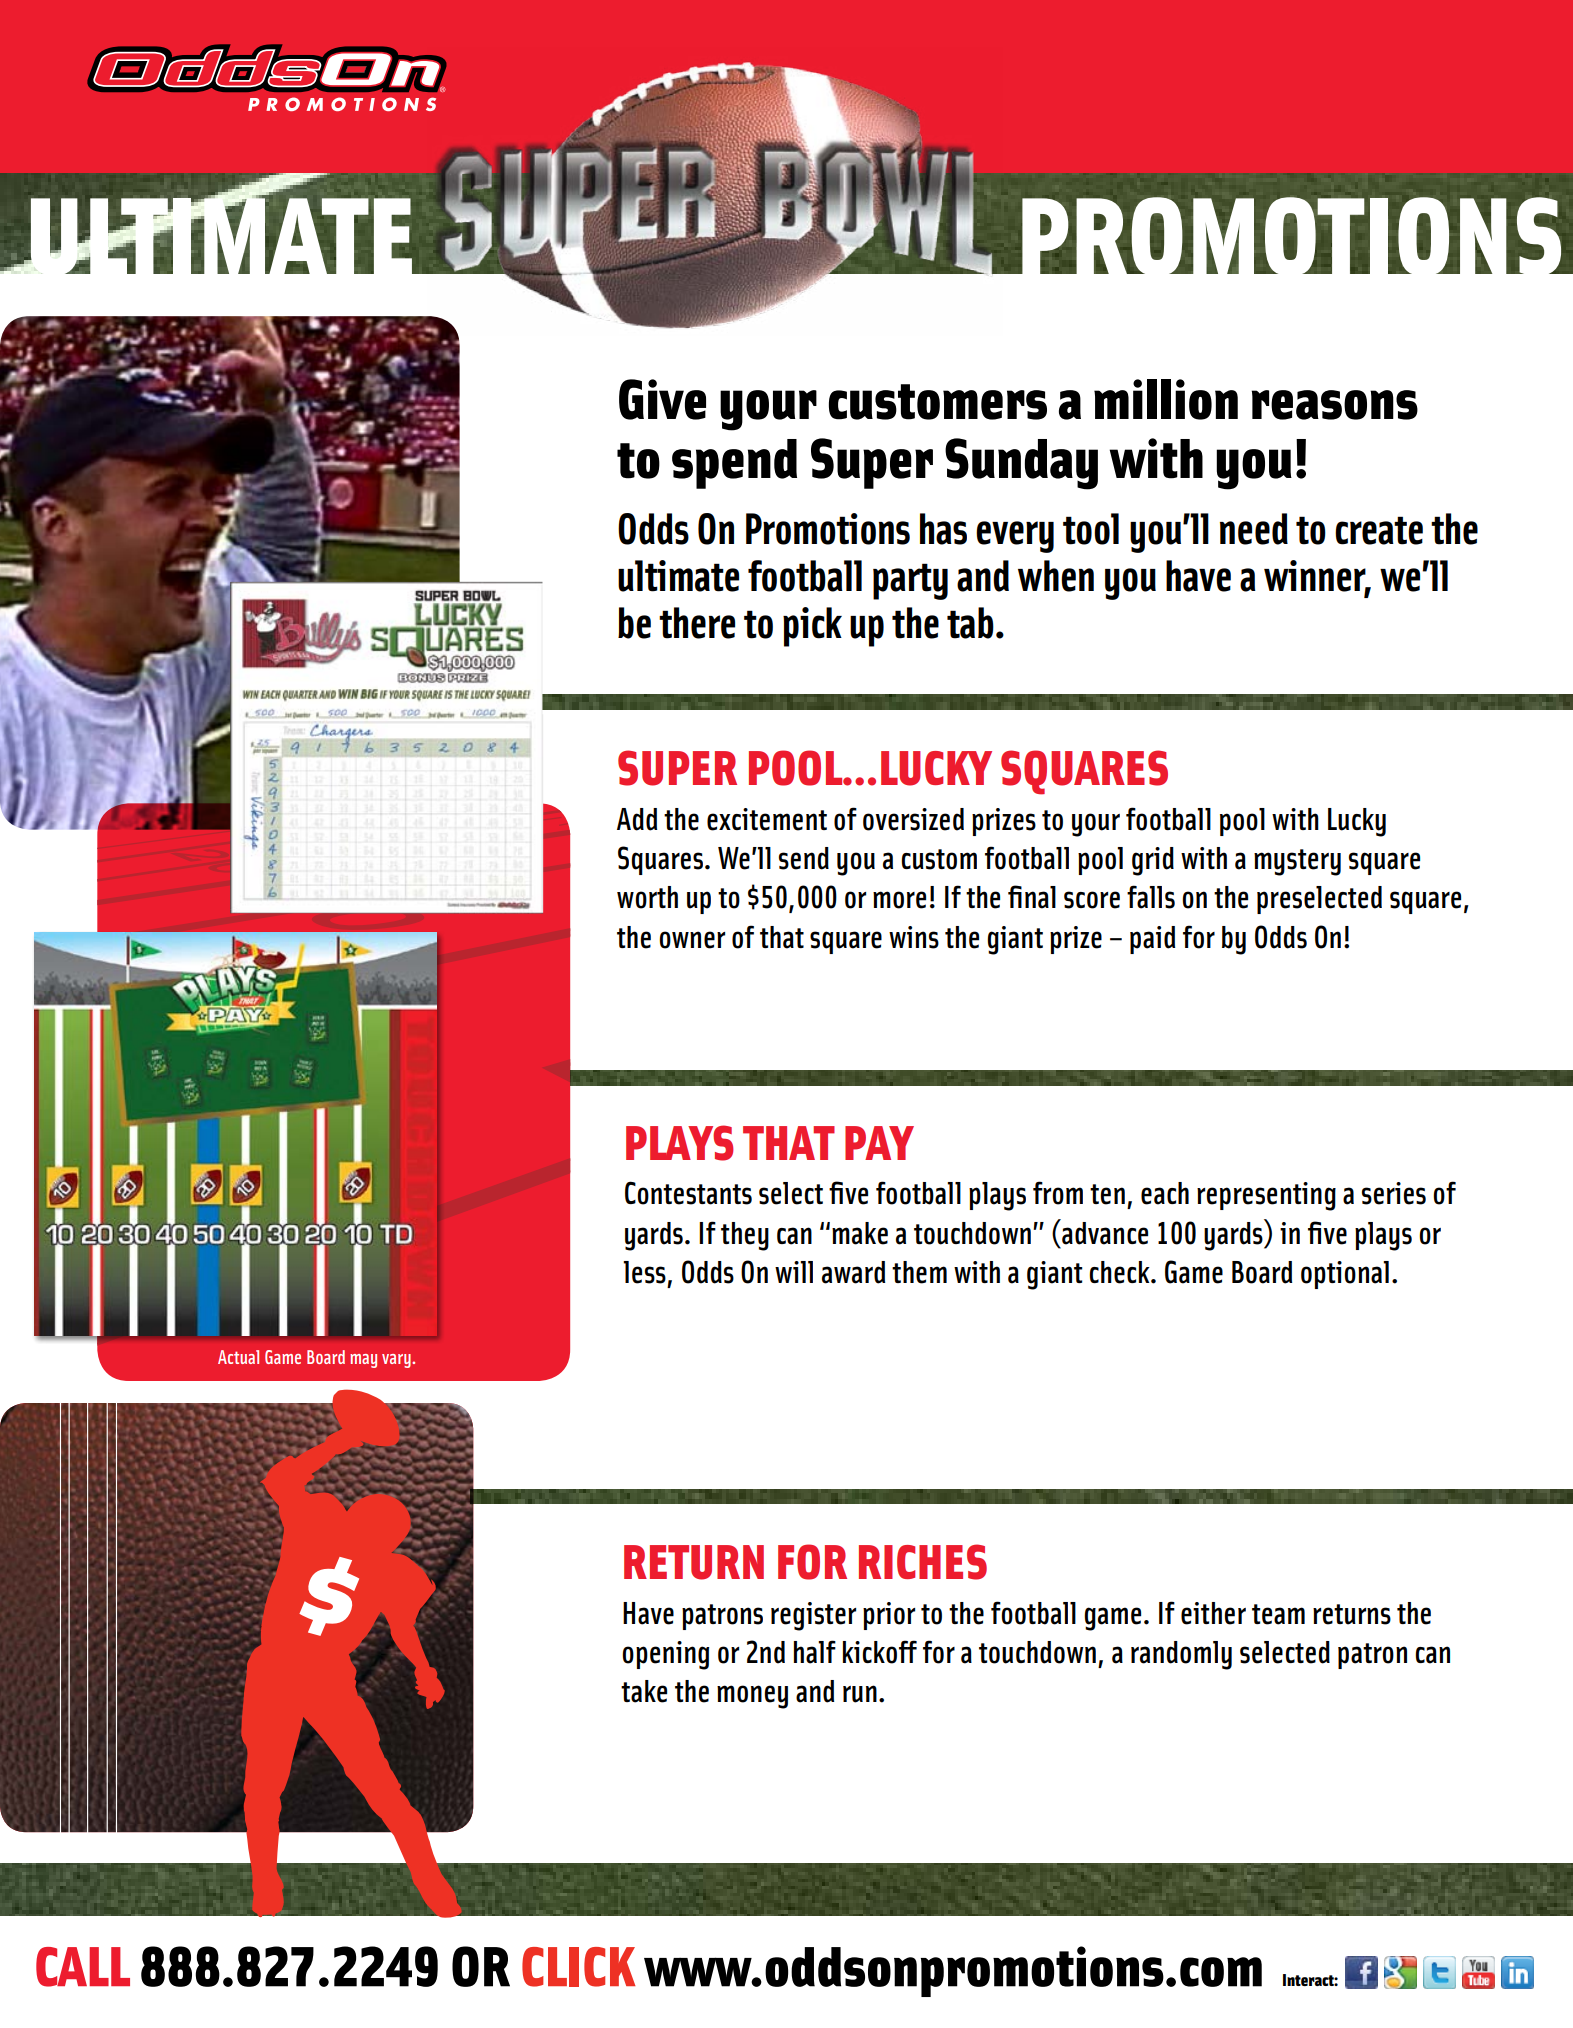 The width and height of the document is (1573, 2028). Describe the element at coordinates (734, 464) in the document. I see `spend` at that location.
